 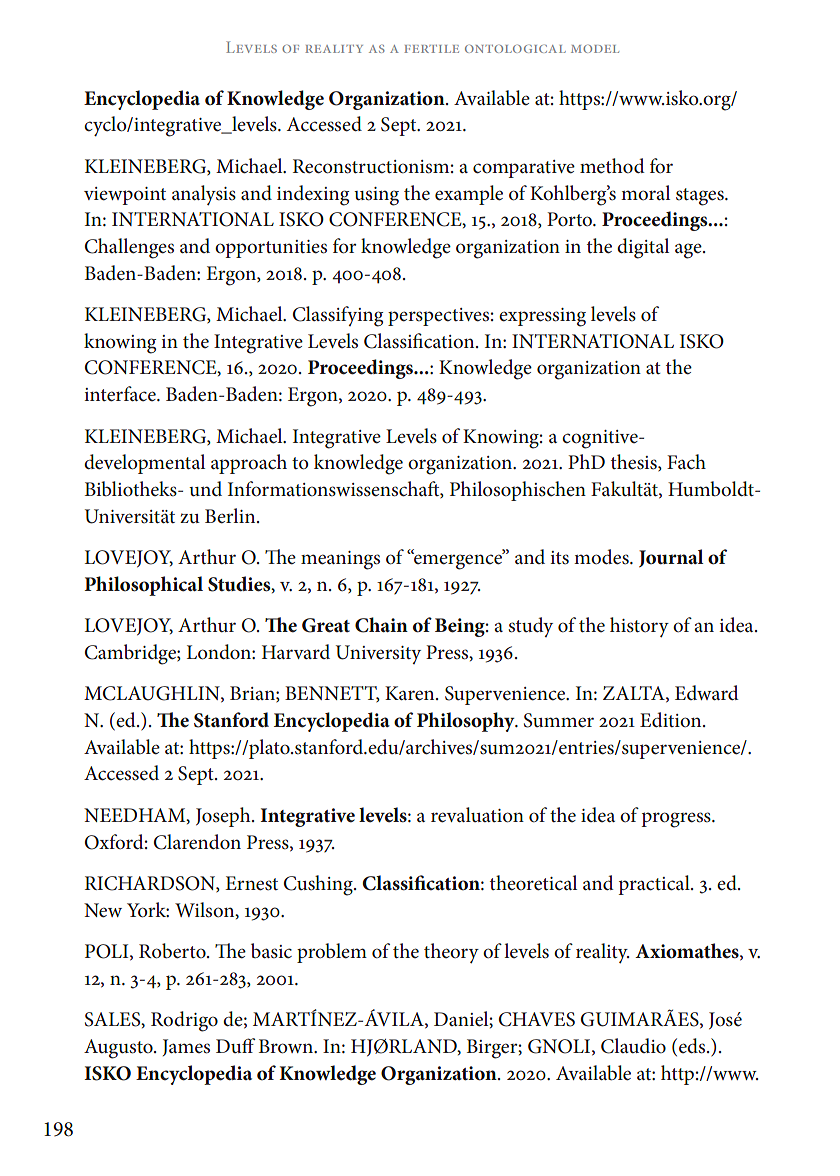 I want to click on Rodrigo, so click(x=184, y=1021).
